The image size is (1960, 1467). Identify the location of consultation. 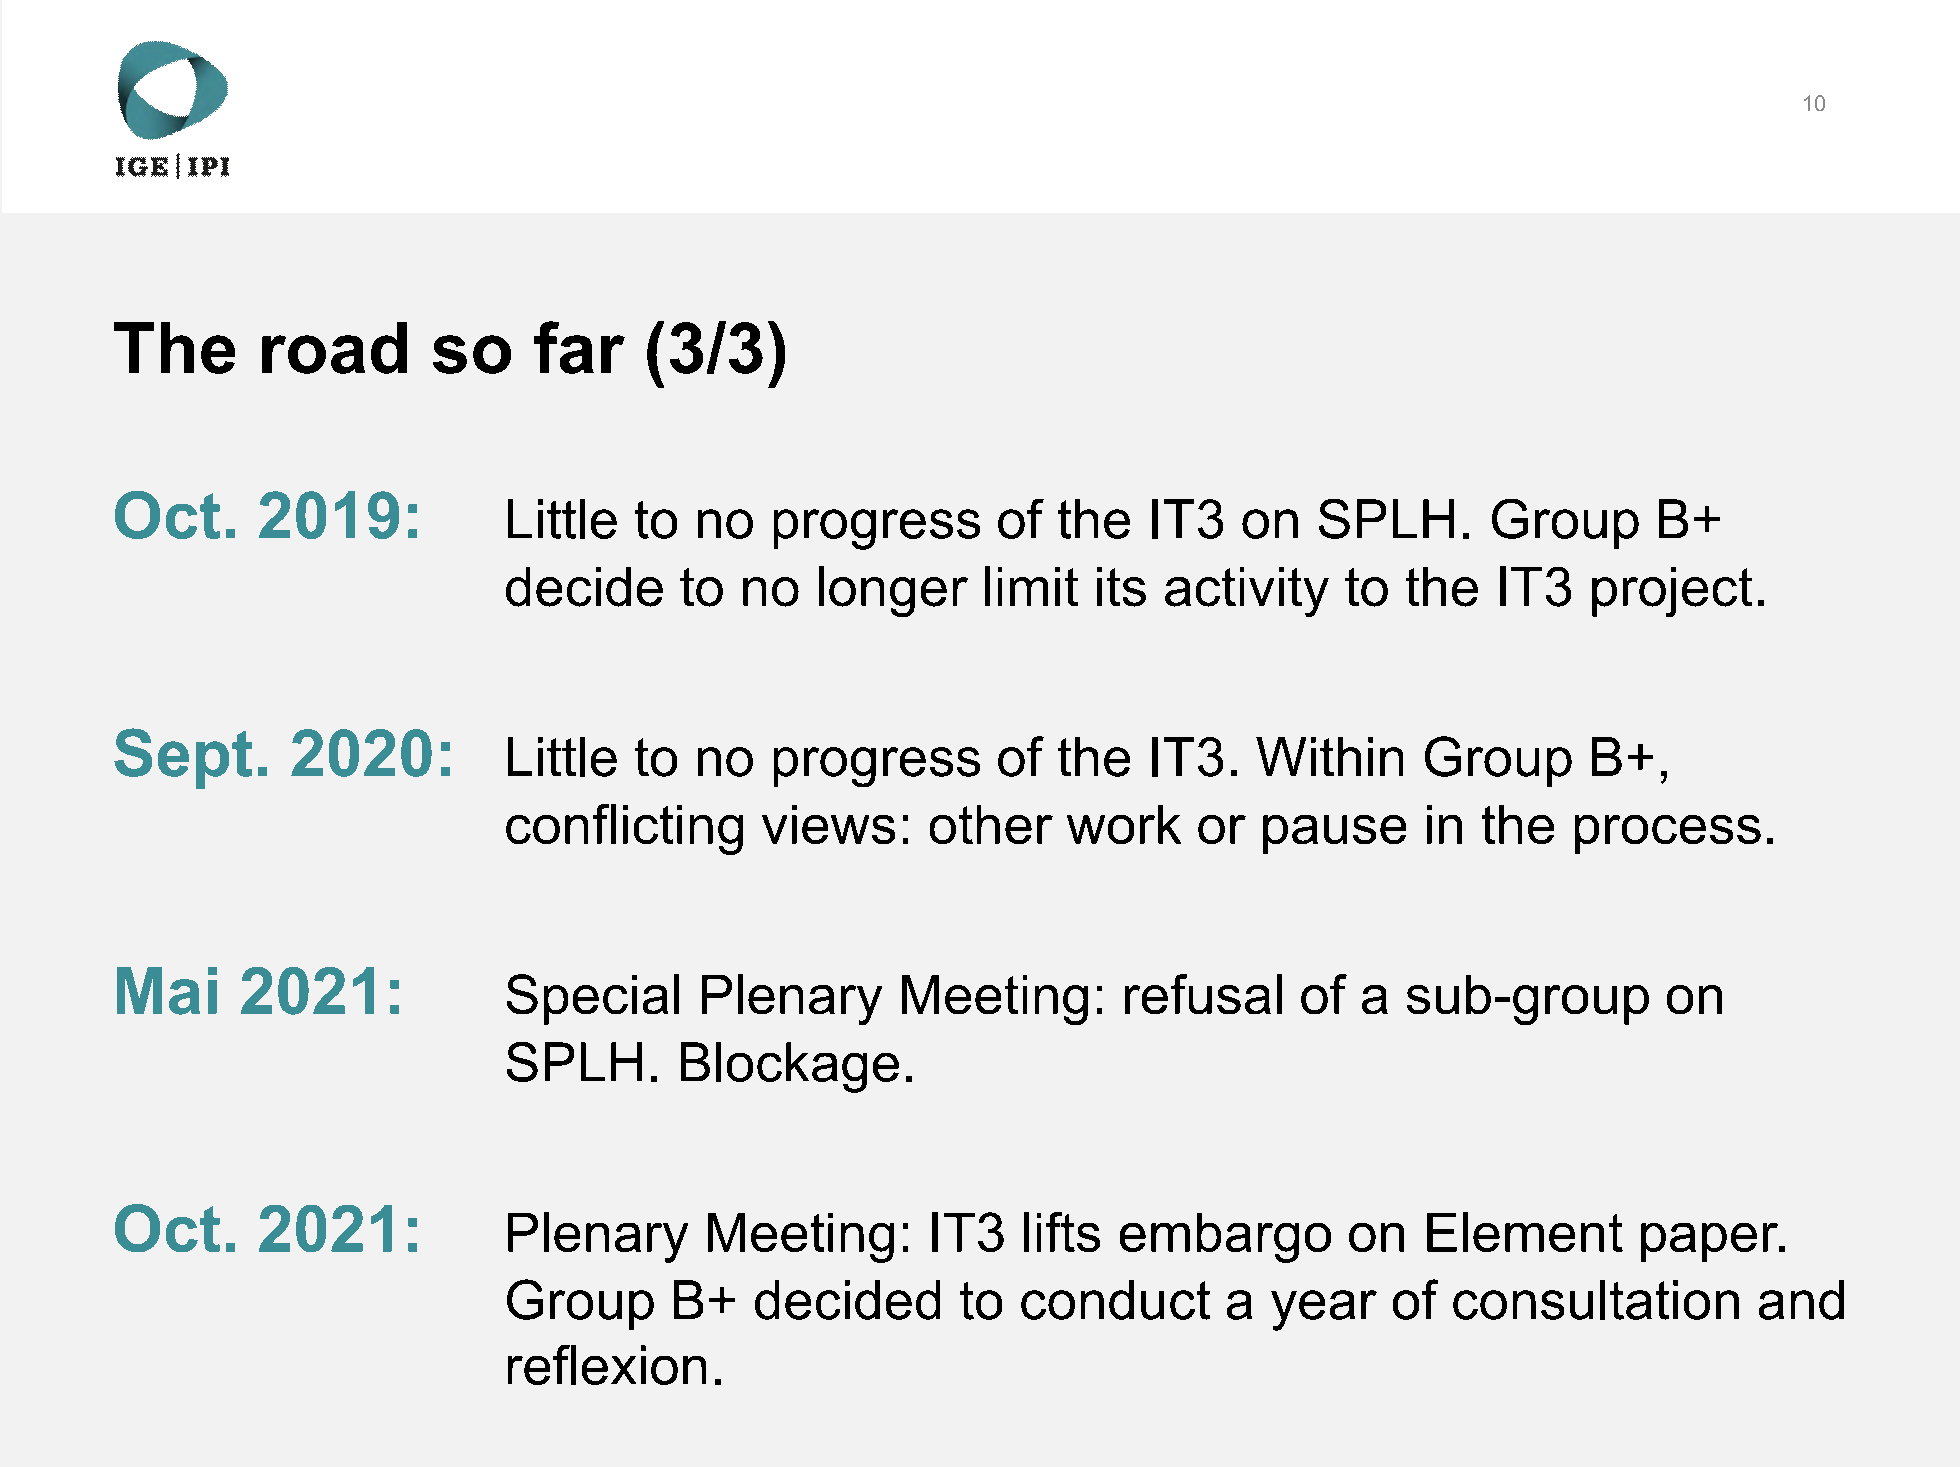
(1596, 1300).
